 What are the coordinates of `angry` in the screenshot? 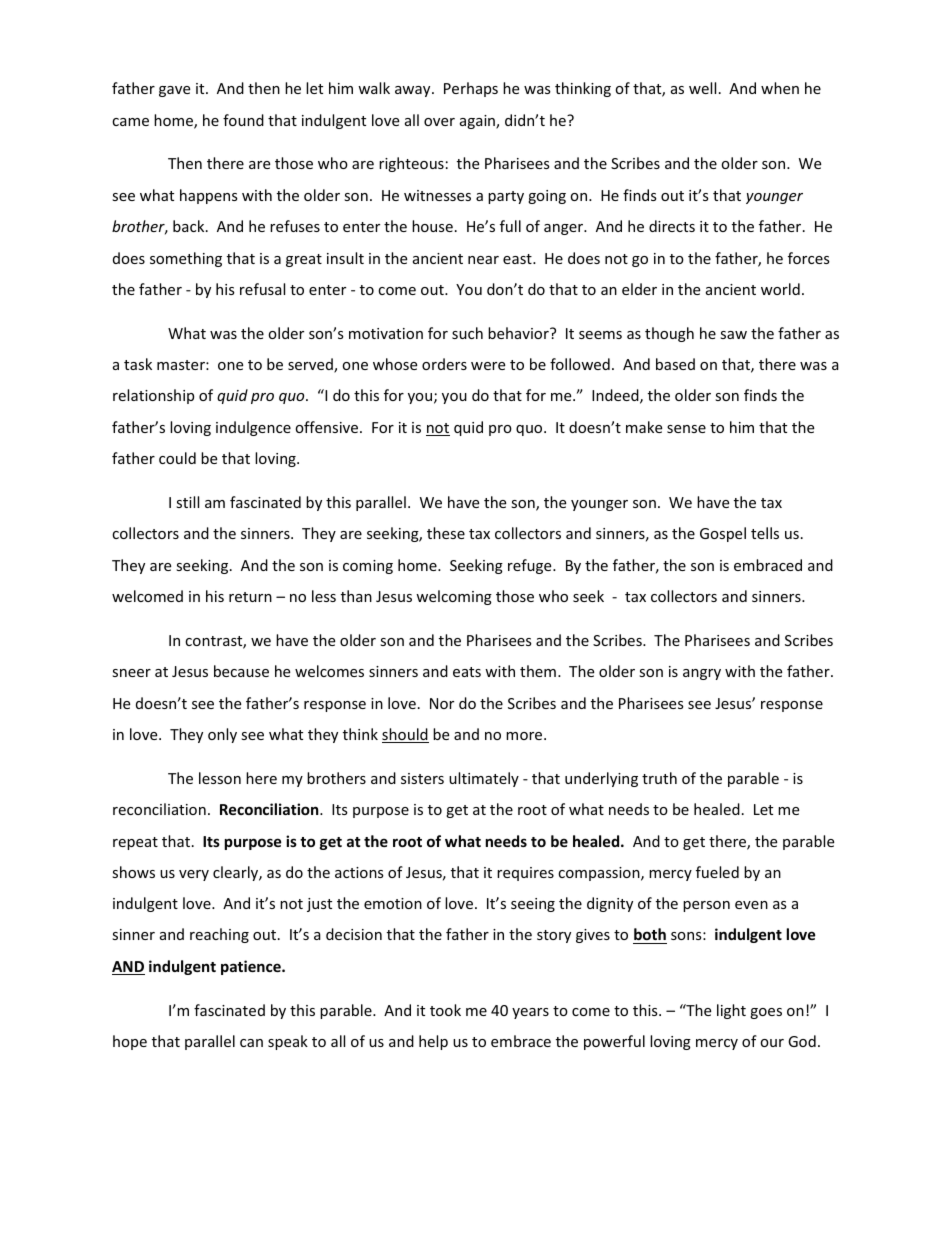 It's located at (702, 674).
